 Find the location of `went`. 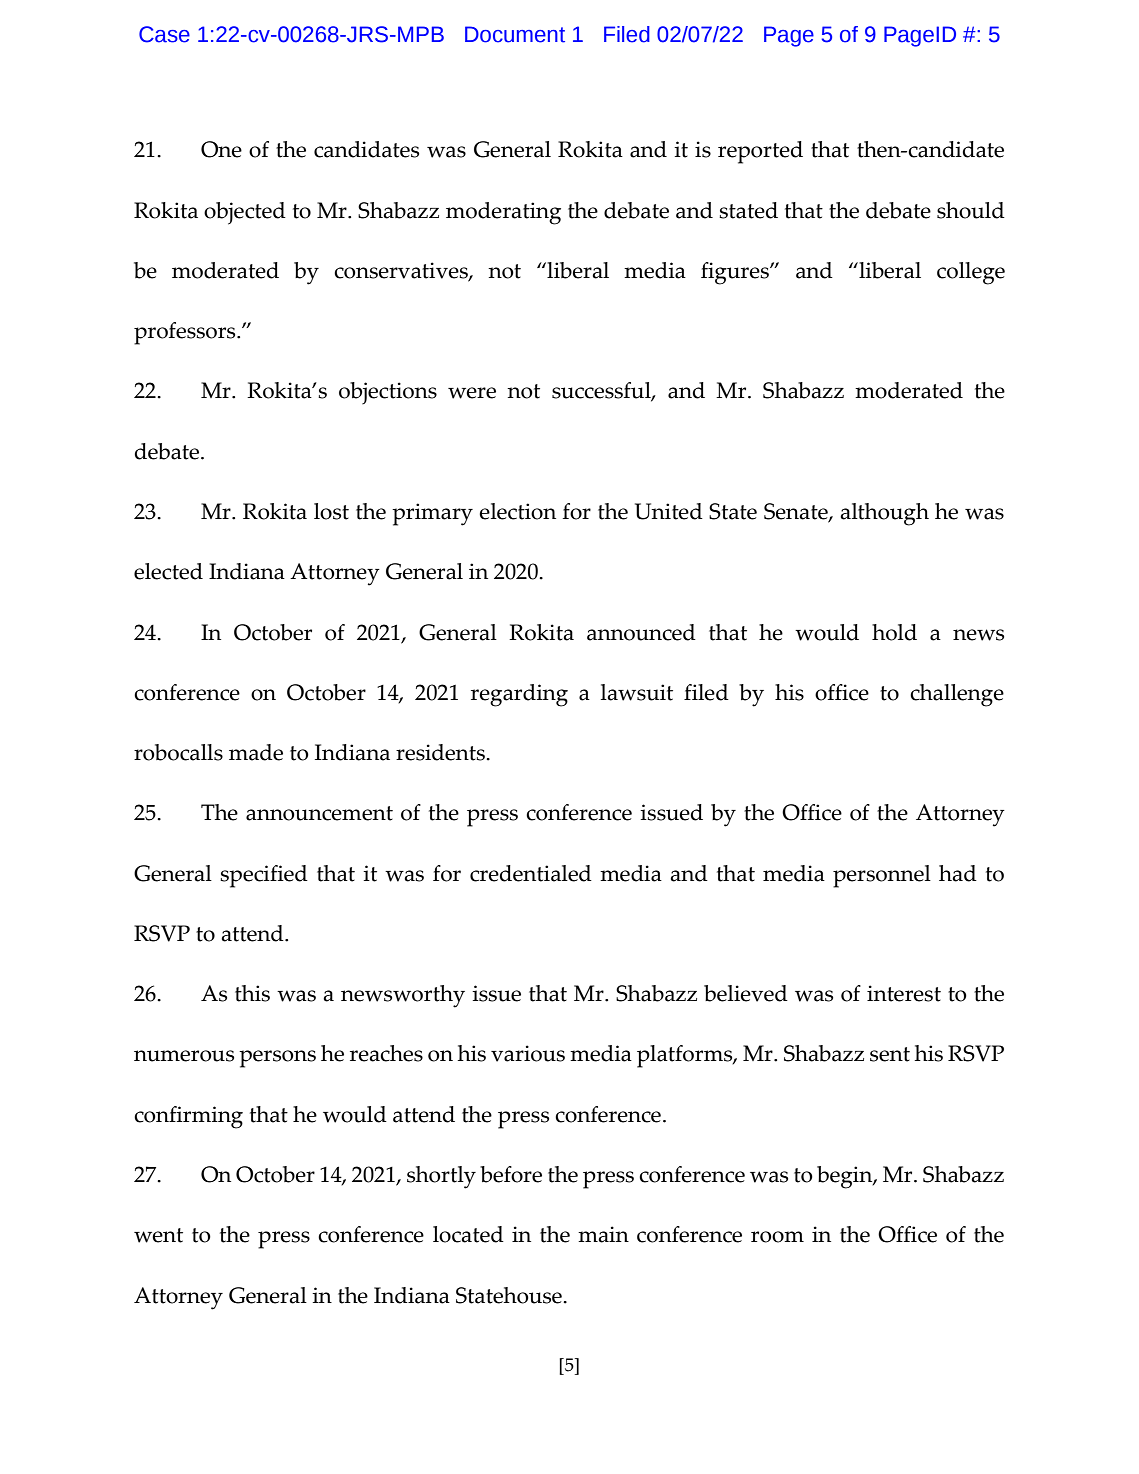

went is located at coordinates (158, 1235).
